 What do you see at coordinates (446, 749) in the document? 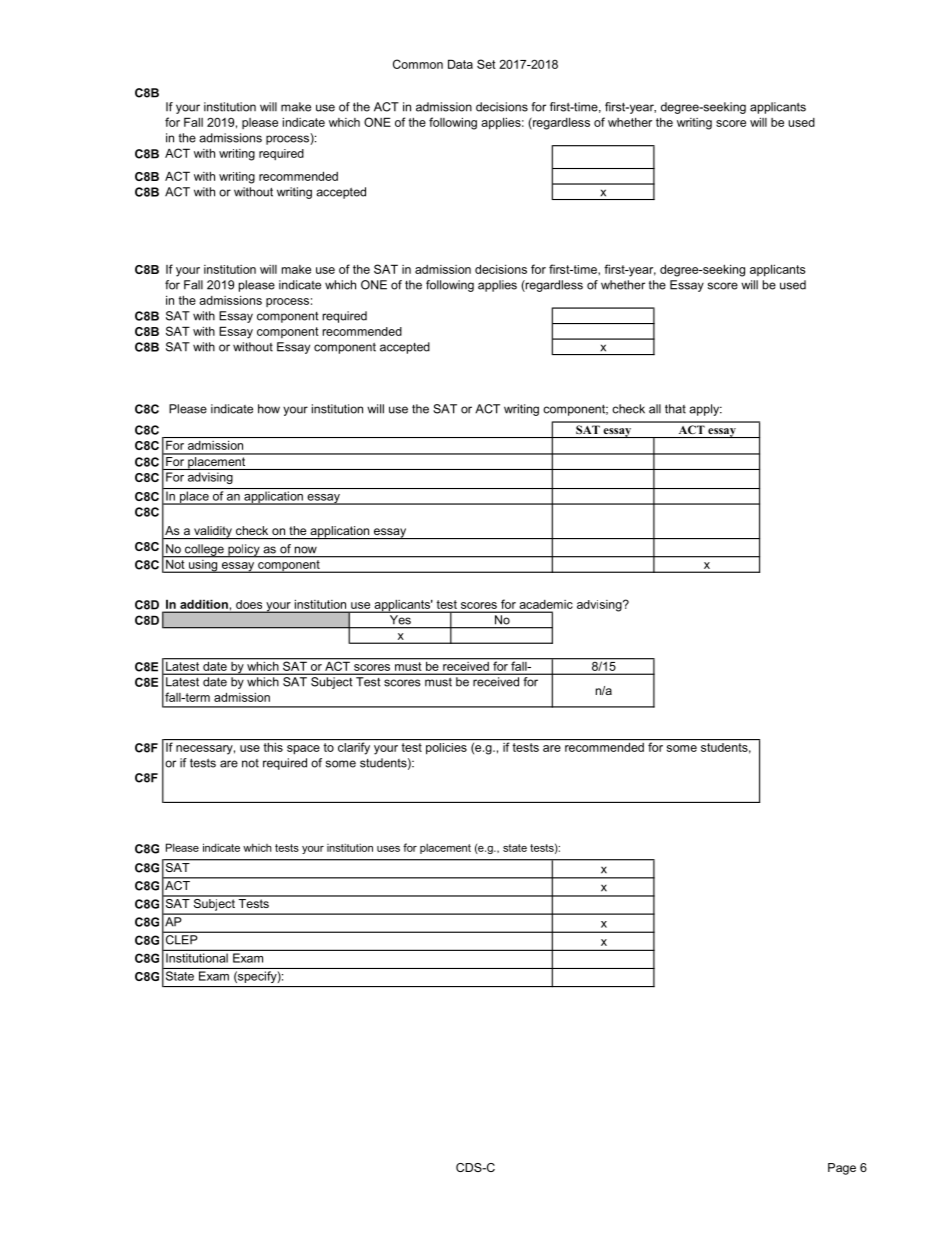
I see `policies` at bounding box center [446, 749].
